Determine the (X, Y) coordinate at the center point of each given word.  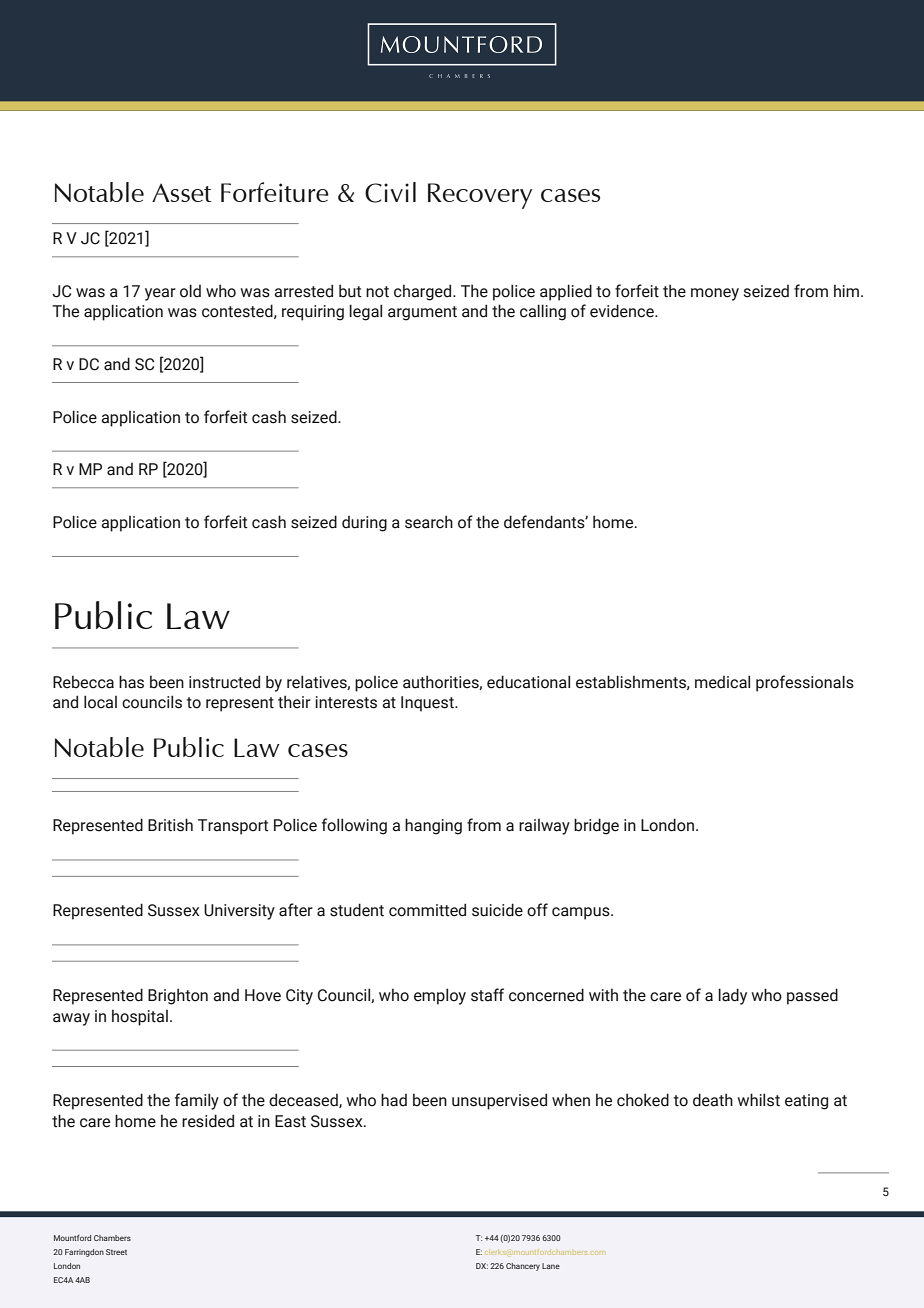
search (429, 522)
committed (427, 910)
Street (116, 1252)
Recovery (480, 196)
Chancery (523, 1267)
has (131, 682)
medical (722, 682)
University (239, 912)
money (715, 294)
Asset (181, 192)
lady (732, 996)
